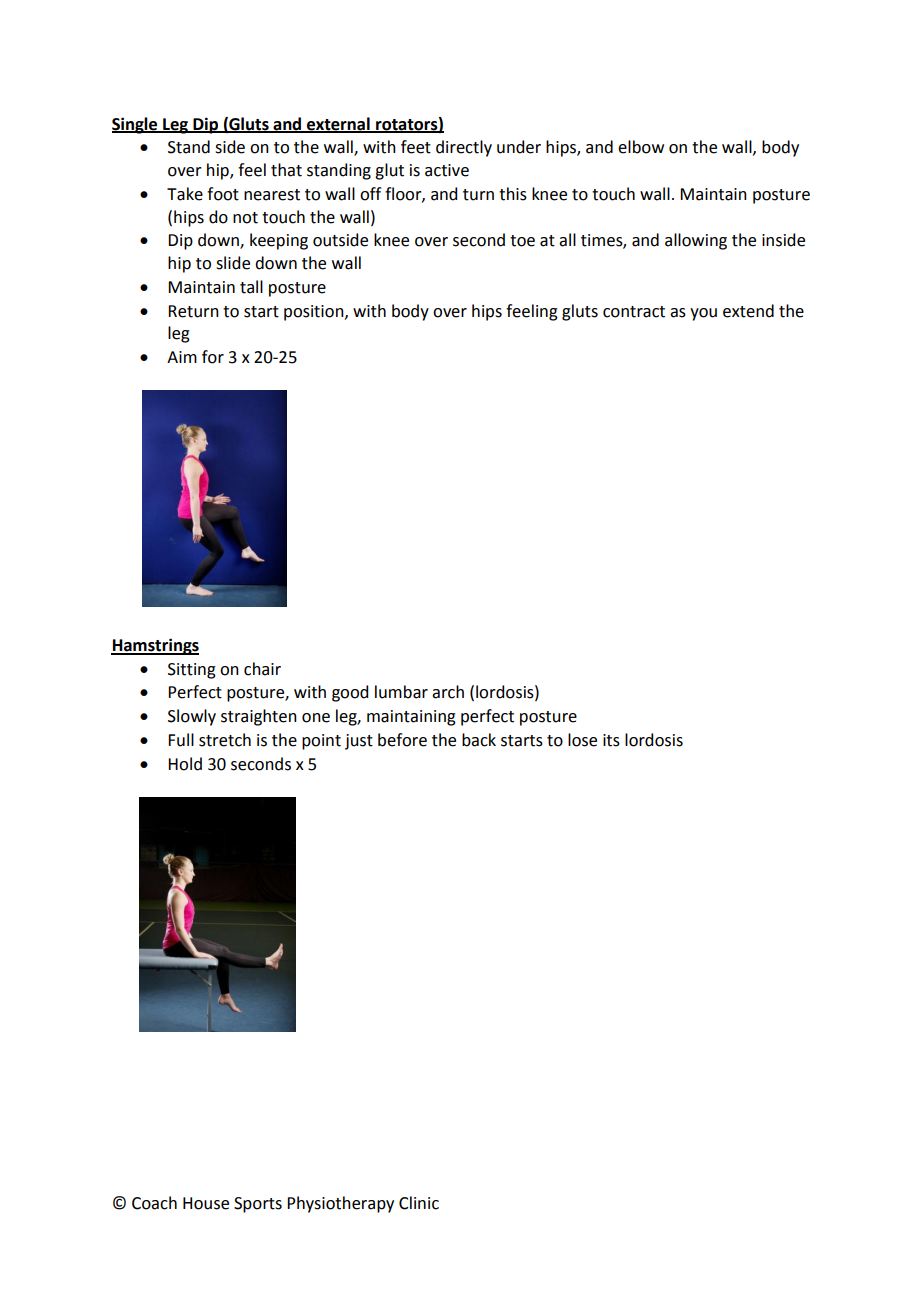 The width and height of the page is (924, 1308). What do you see at coordinates (611, 740) in the page?
I see `its` at bounding box center [611, 740].
